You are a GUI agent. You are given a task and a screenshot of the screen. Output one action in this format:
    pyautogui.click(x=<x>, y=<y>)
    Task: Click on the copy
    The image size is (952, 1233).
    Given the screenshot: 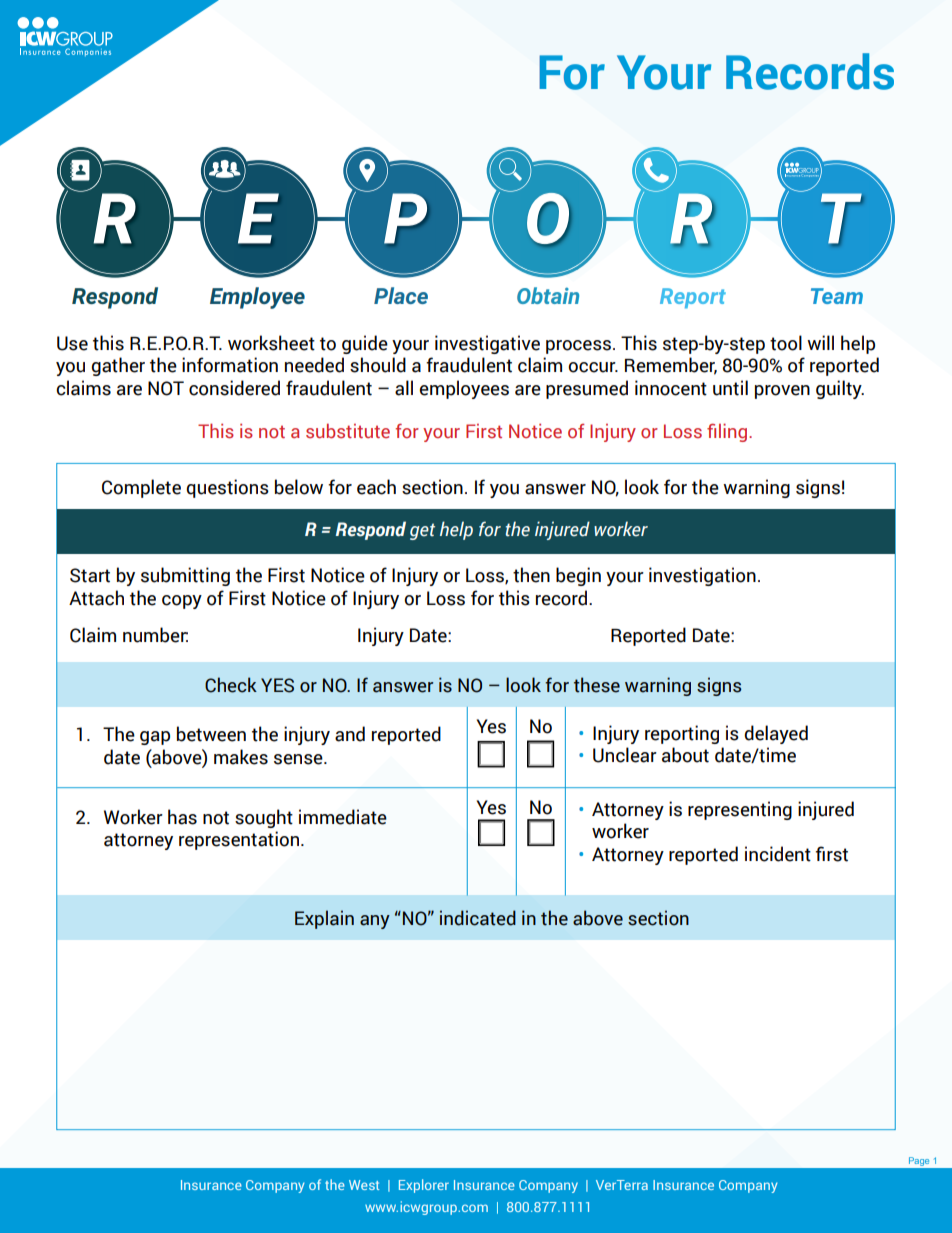 What is the action you would take?
    pyautogui.click(x=182, y=602)
